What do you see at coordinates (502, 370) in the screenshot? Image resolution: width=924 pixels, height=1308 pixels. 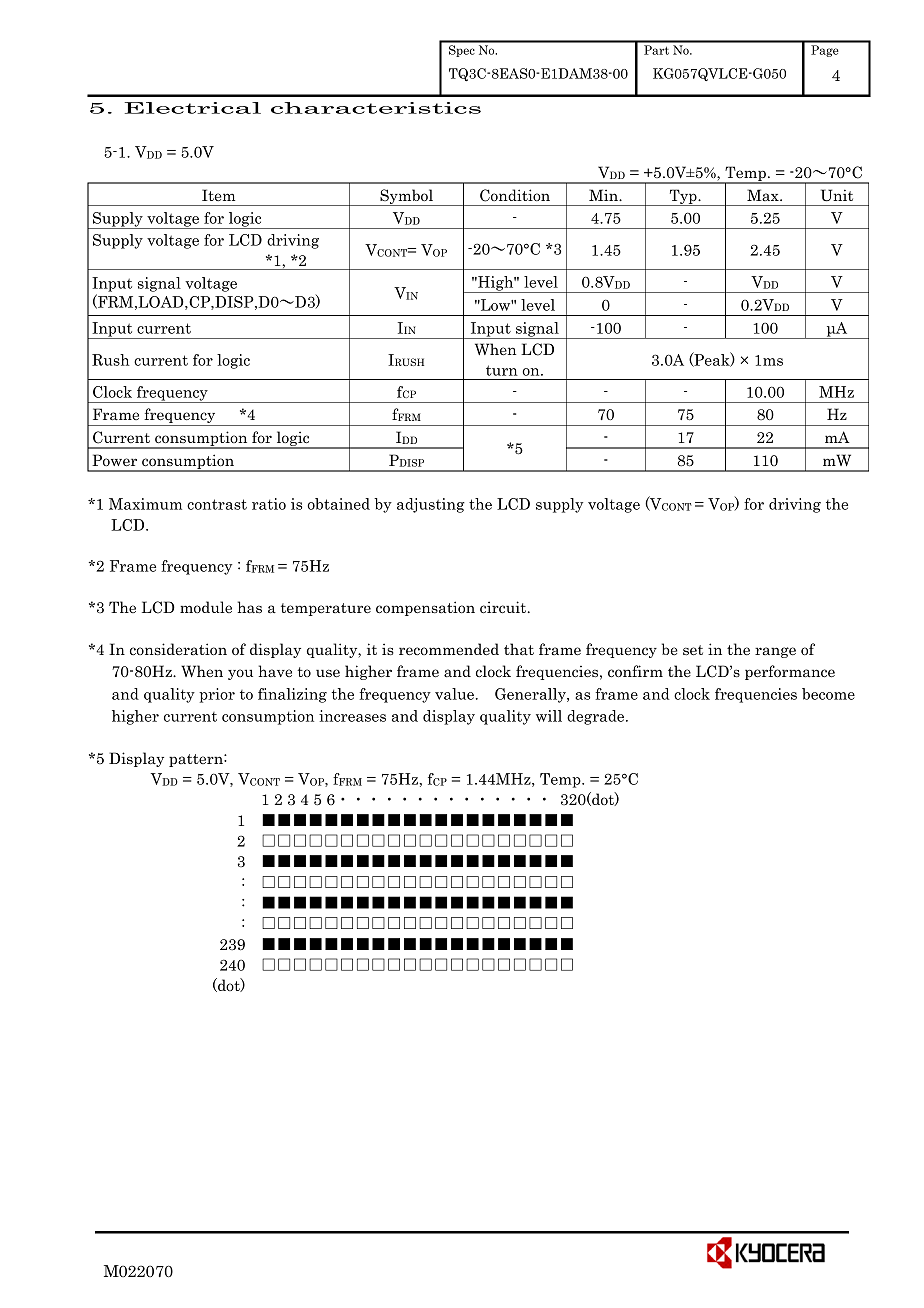 I see `turn` at bounding box center [502, 370].
